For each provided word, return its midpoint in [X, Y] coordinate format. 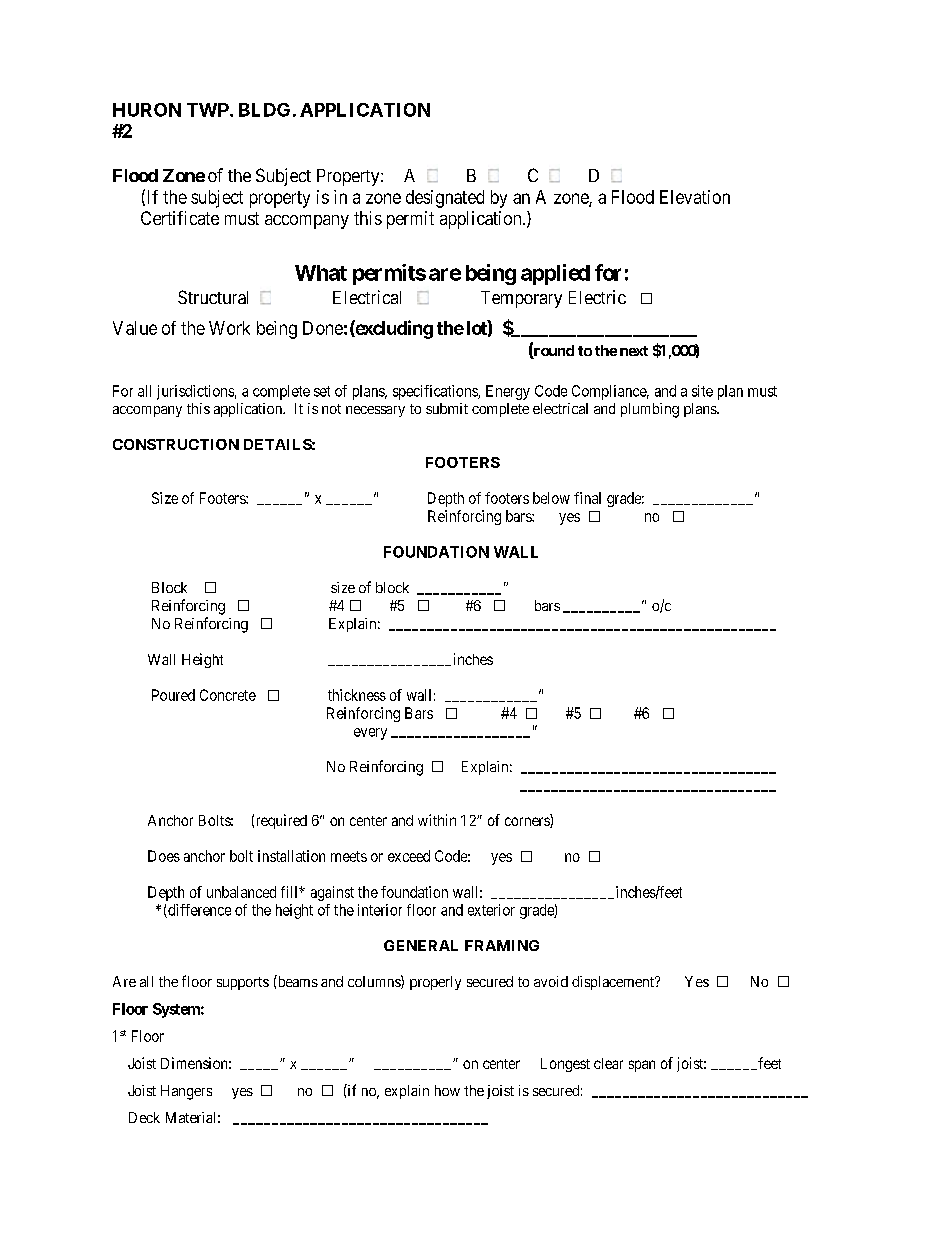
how [447, 1090]
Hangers [186, 1092]
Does [164, 856]
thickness [357, 695]
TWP [209, 110]
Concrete [228, 695]
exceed [409, 856]
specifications [436, 392]
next [634, 351]
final [587, 498]
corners [528, 822]
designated [445, 199]
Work [229, 328]
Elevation [695, 197]
